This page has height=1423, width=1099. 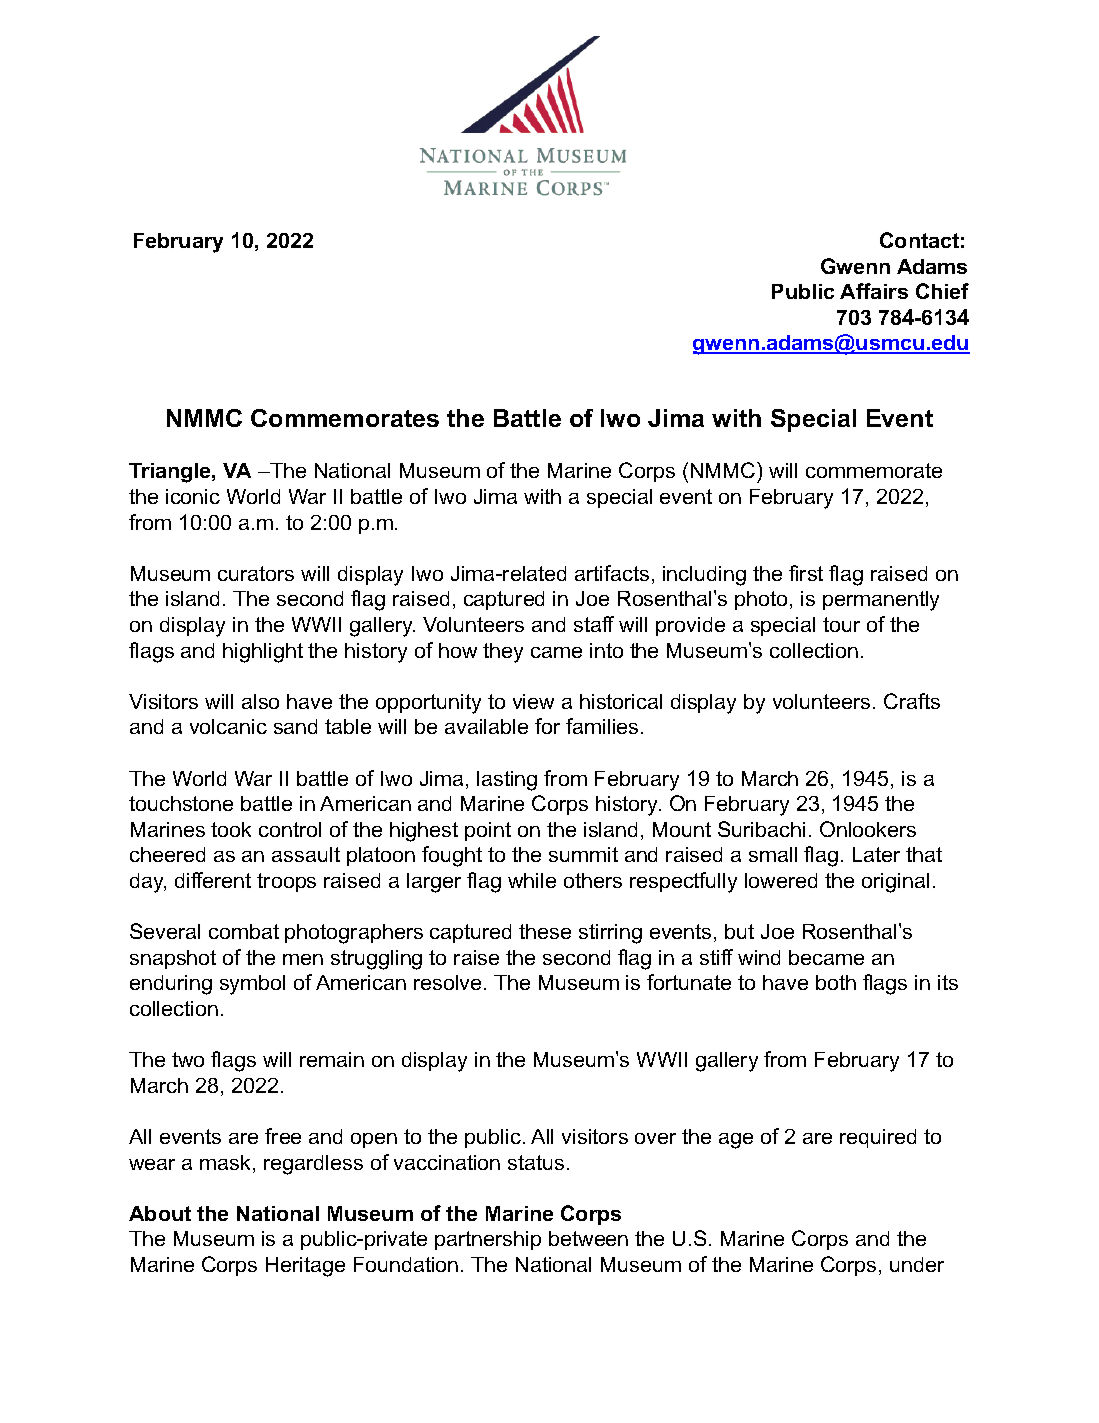 What do you see at coordinates (588, 1238) in the page?
I see `between` at bounding box center [588, 1238].
